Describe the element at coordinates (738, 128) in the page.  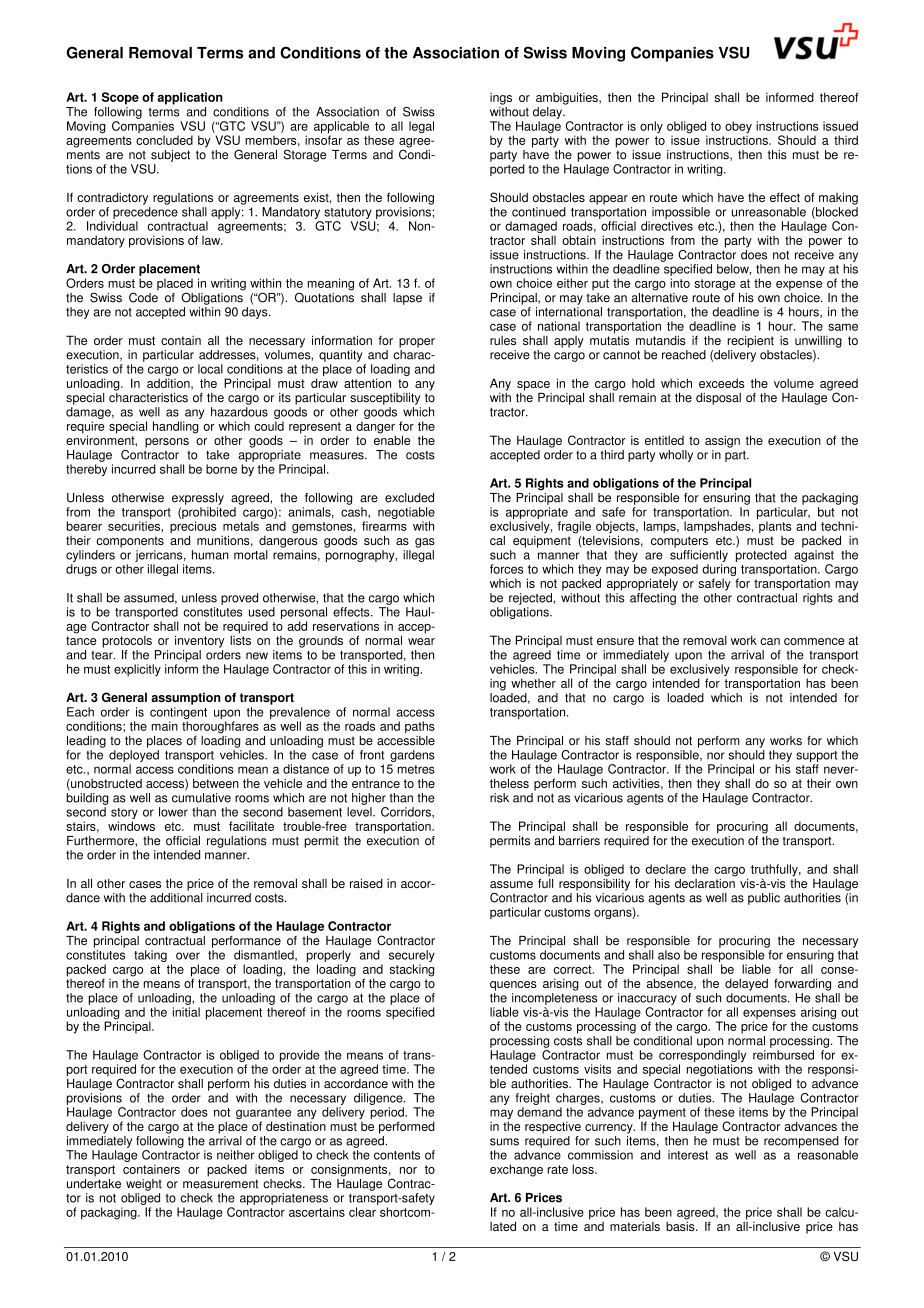
I see `obey` at that location.
